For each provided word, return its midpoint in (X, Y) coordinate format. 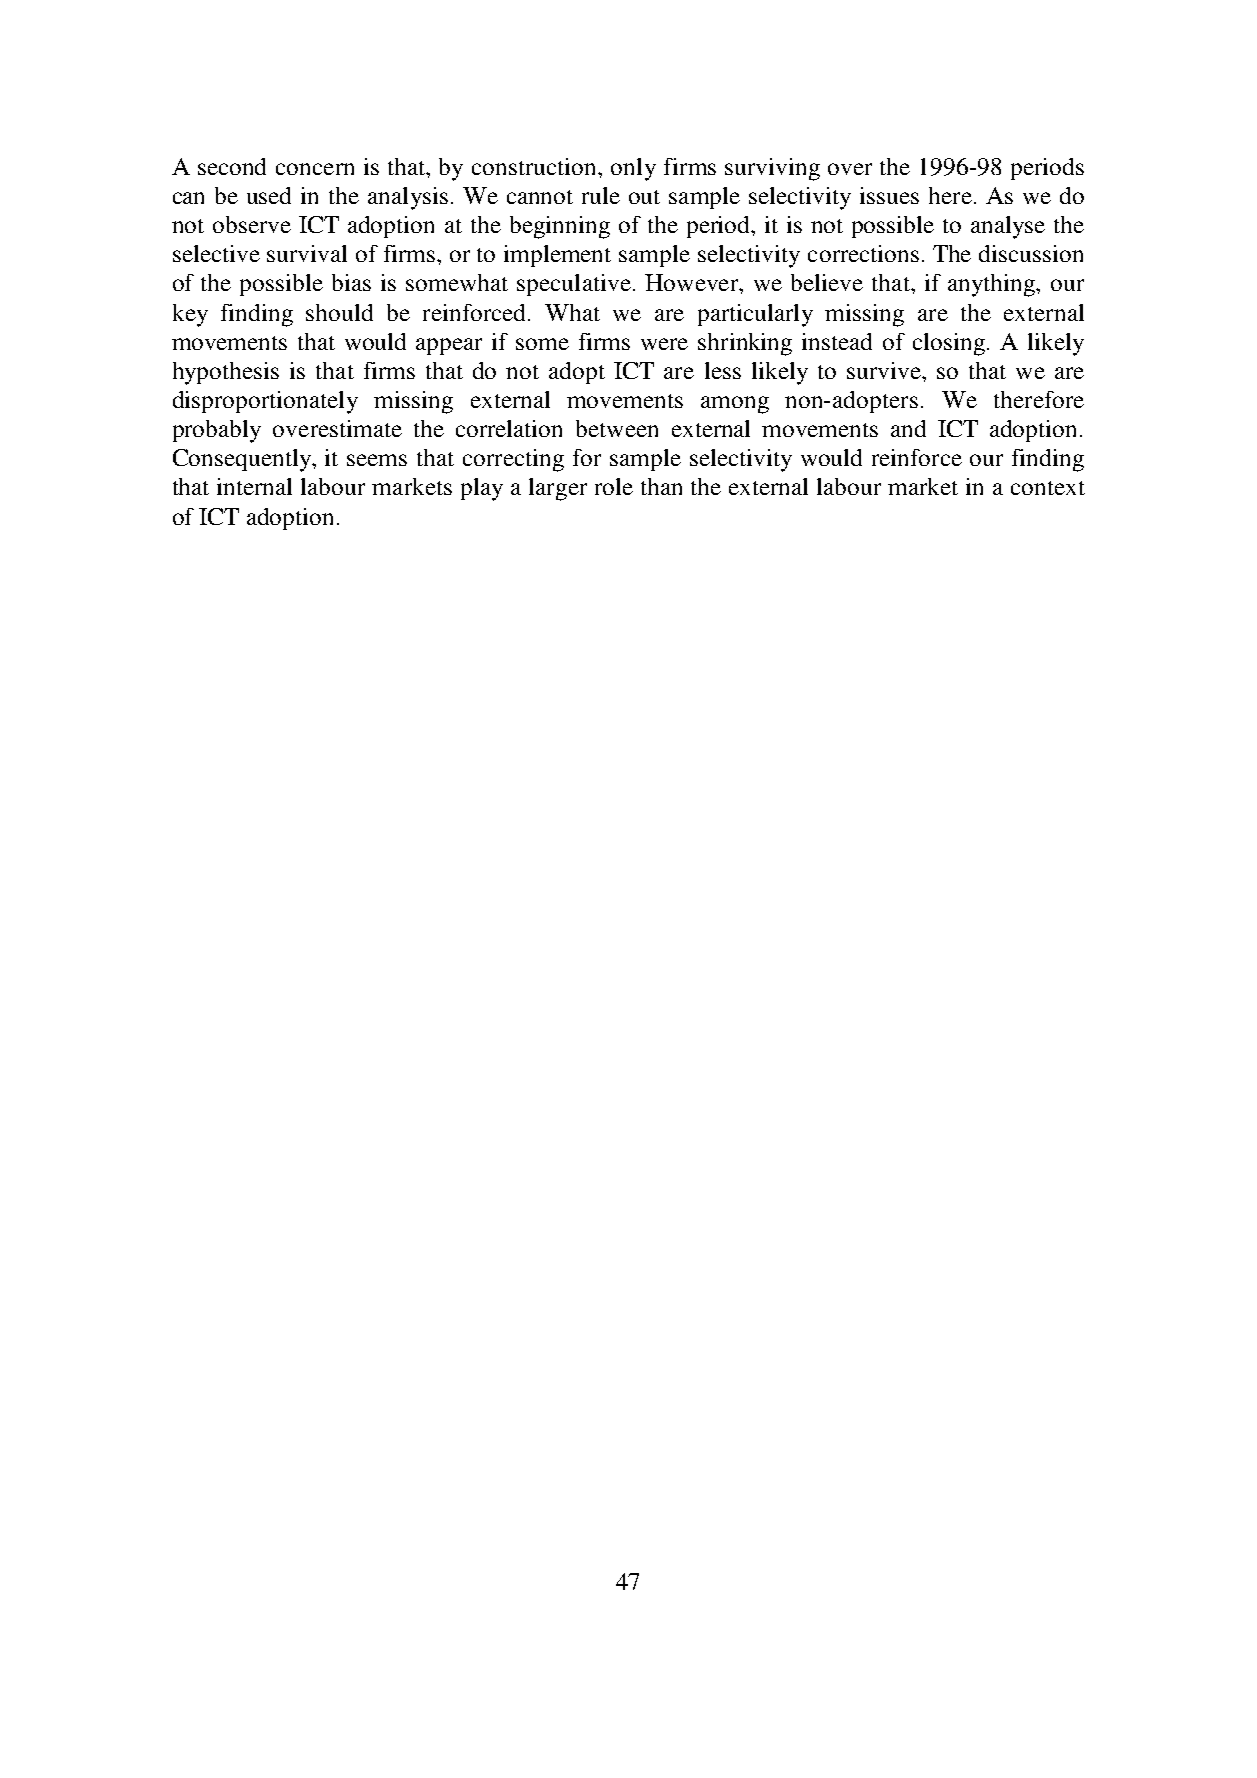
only (633, 169)
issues (889, 195)
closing (949, 344)
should (339, 312)
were (664, 344)
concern (315, 169)
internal (254, 486)
